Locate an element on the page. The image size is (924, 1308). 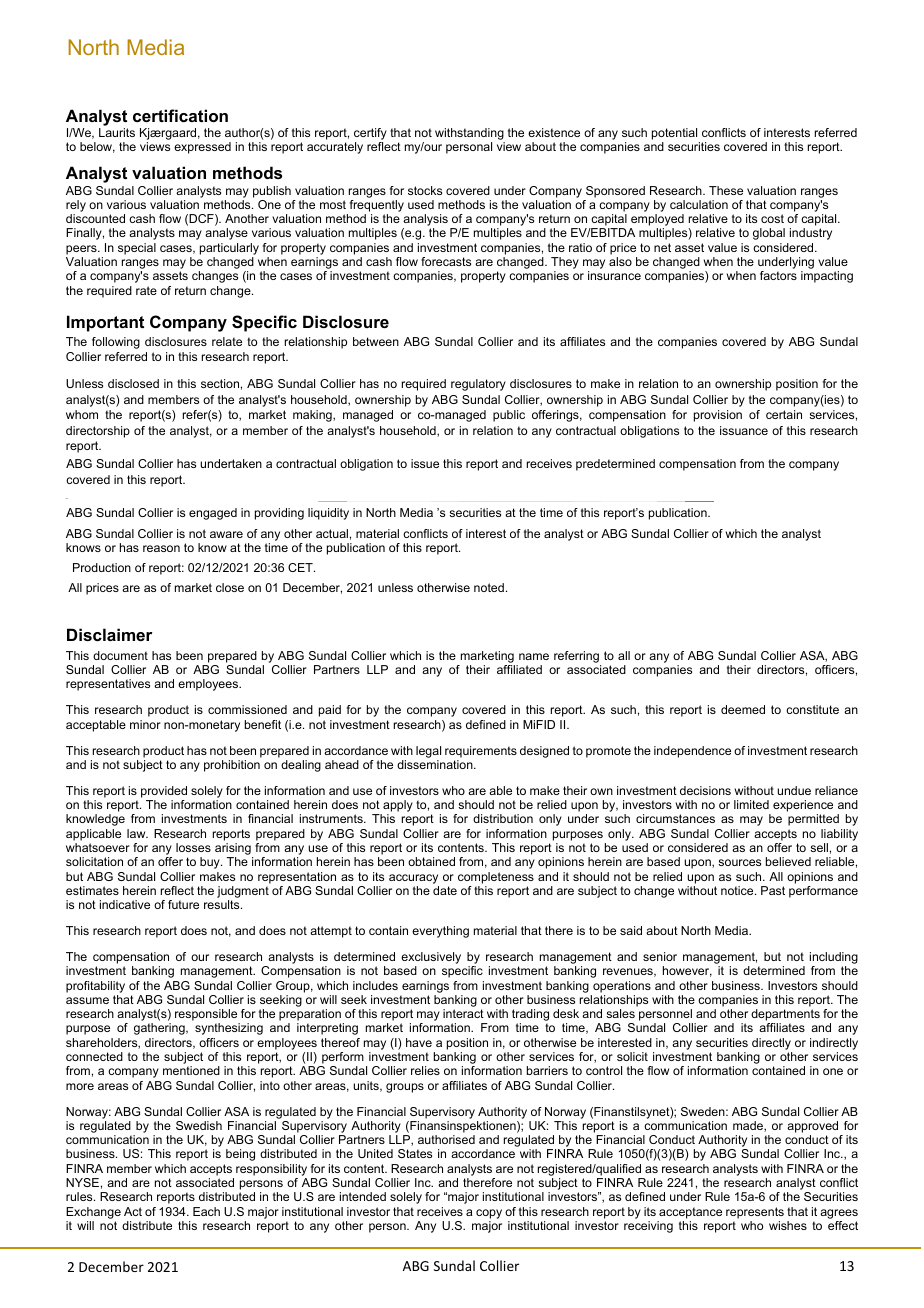
Each is located at coordinates (206, 1211).
